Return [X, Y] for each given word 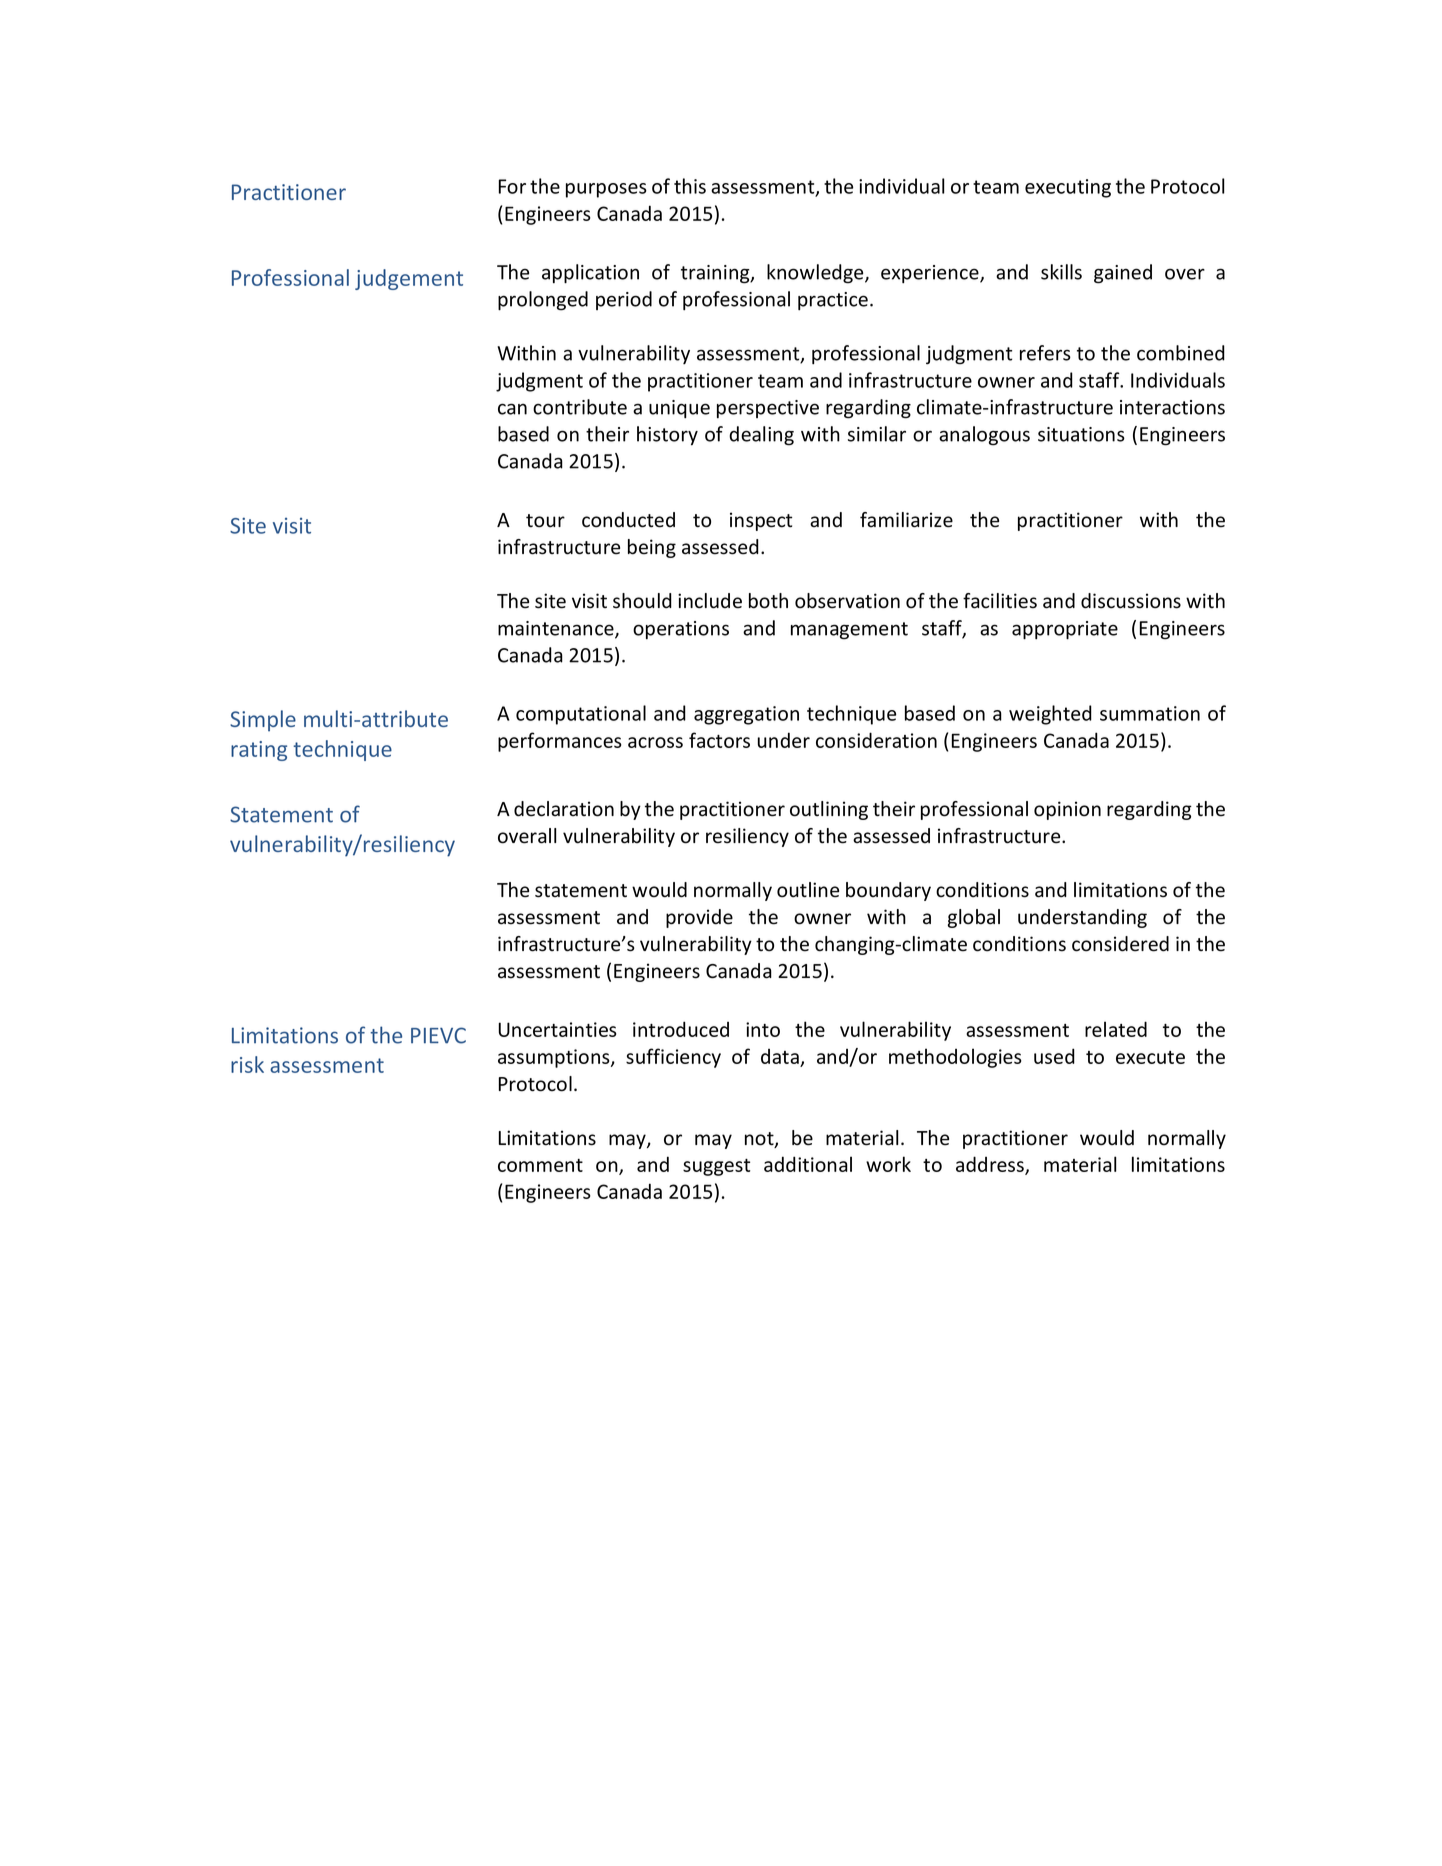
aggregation [746, 715]
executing [1068, 188]
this [690, 186]
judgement [409, 279]
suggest [716, 1167]
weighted [1050, 715]
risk [247, 1064]
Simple [263, 721]
